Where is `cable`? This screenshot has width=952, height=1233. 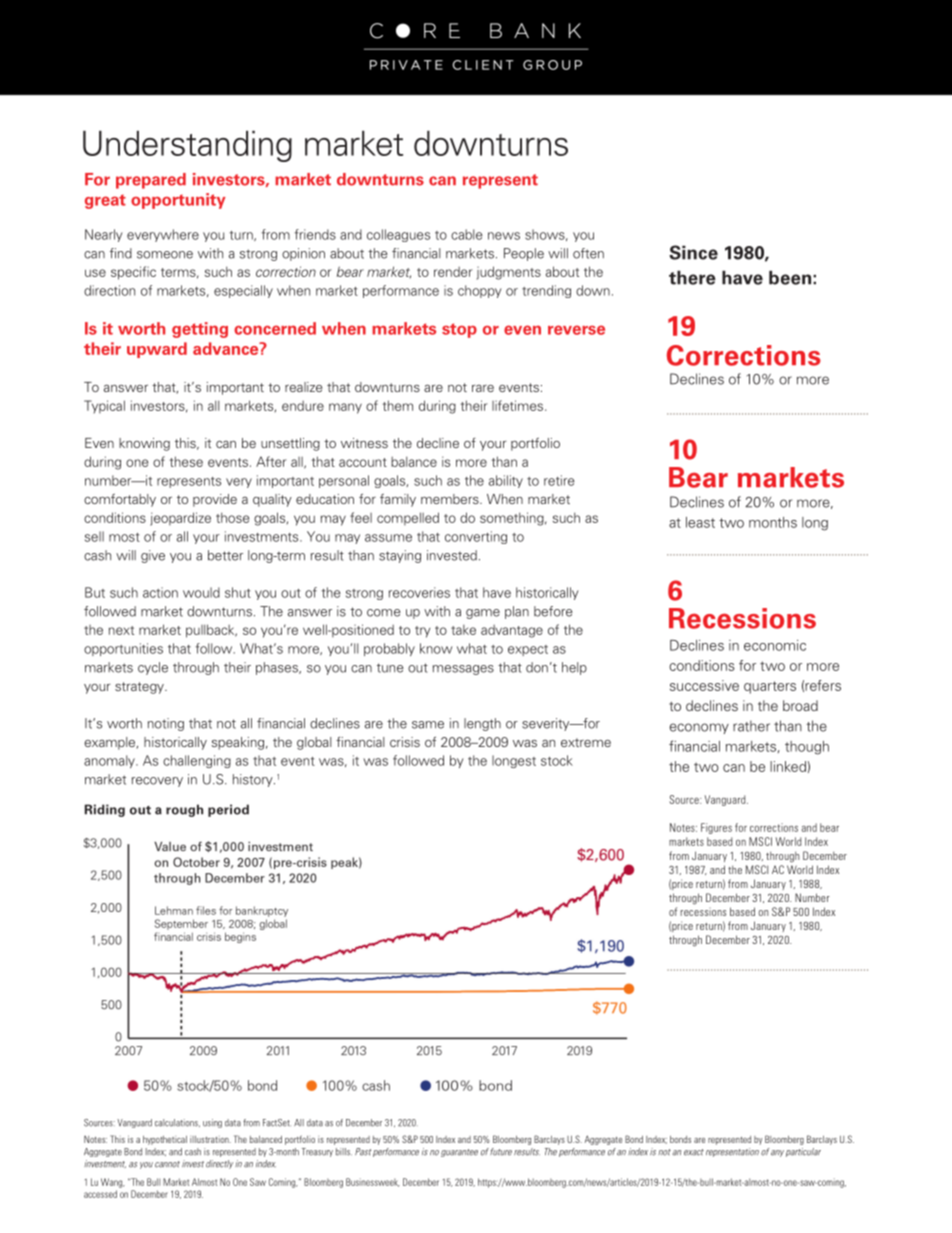 cable is located at coordinates (467, 234).
